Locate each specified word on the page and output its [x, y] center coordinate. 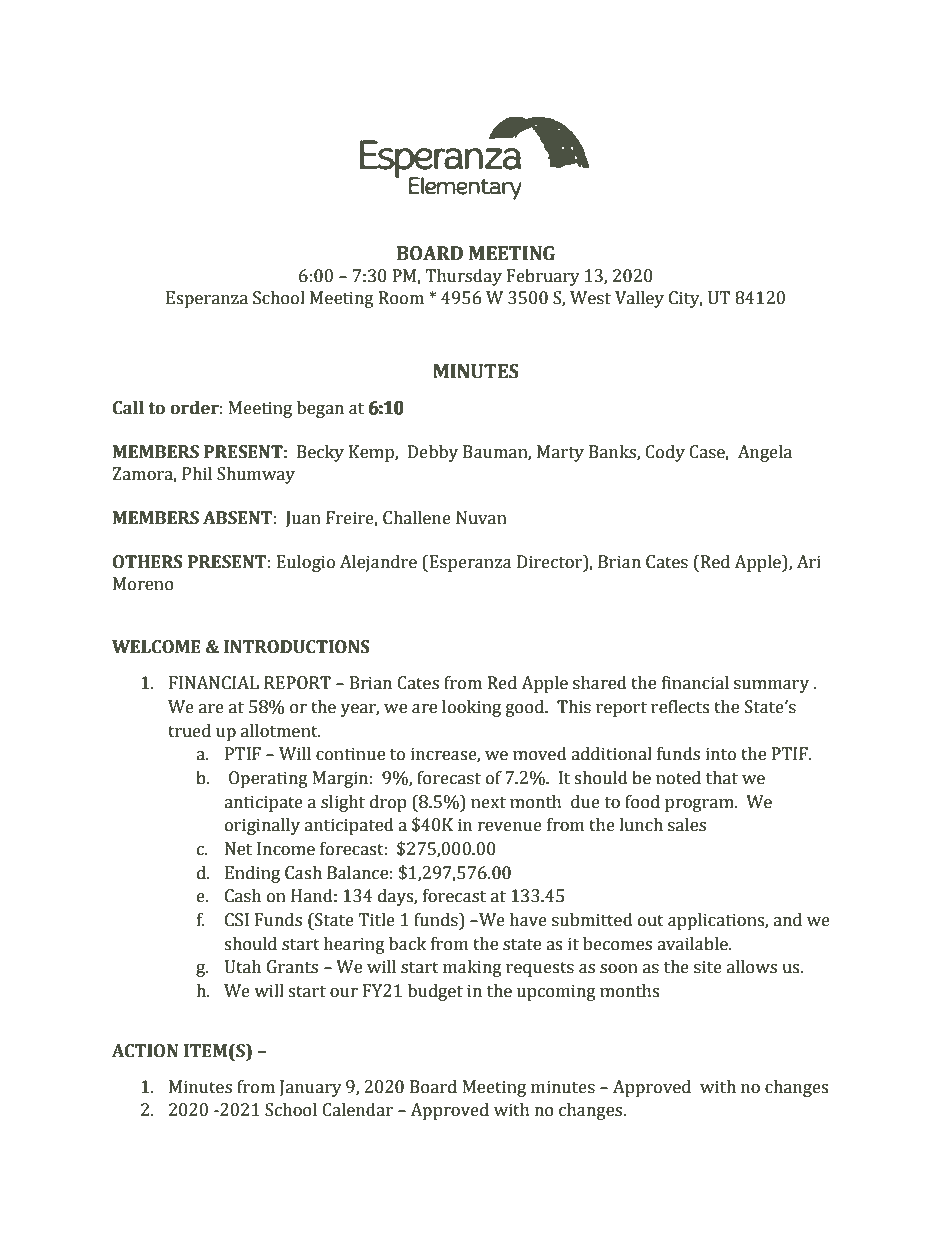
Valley [639, 299]
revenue [510, 827]
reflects [680, 707]
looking [471, 708]
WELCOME [156, 647]
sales [687, 825]
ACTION [145, 1051]
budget [435, 992]
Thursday [463, 277]
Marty [560, 453]
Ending [252, 874]
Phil [197, 473]
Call [128, 408]
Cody [665, 453]
